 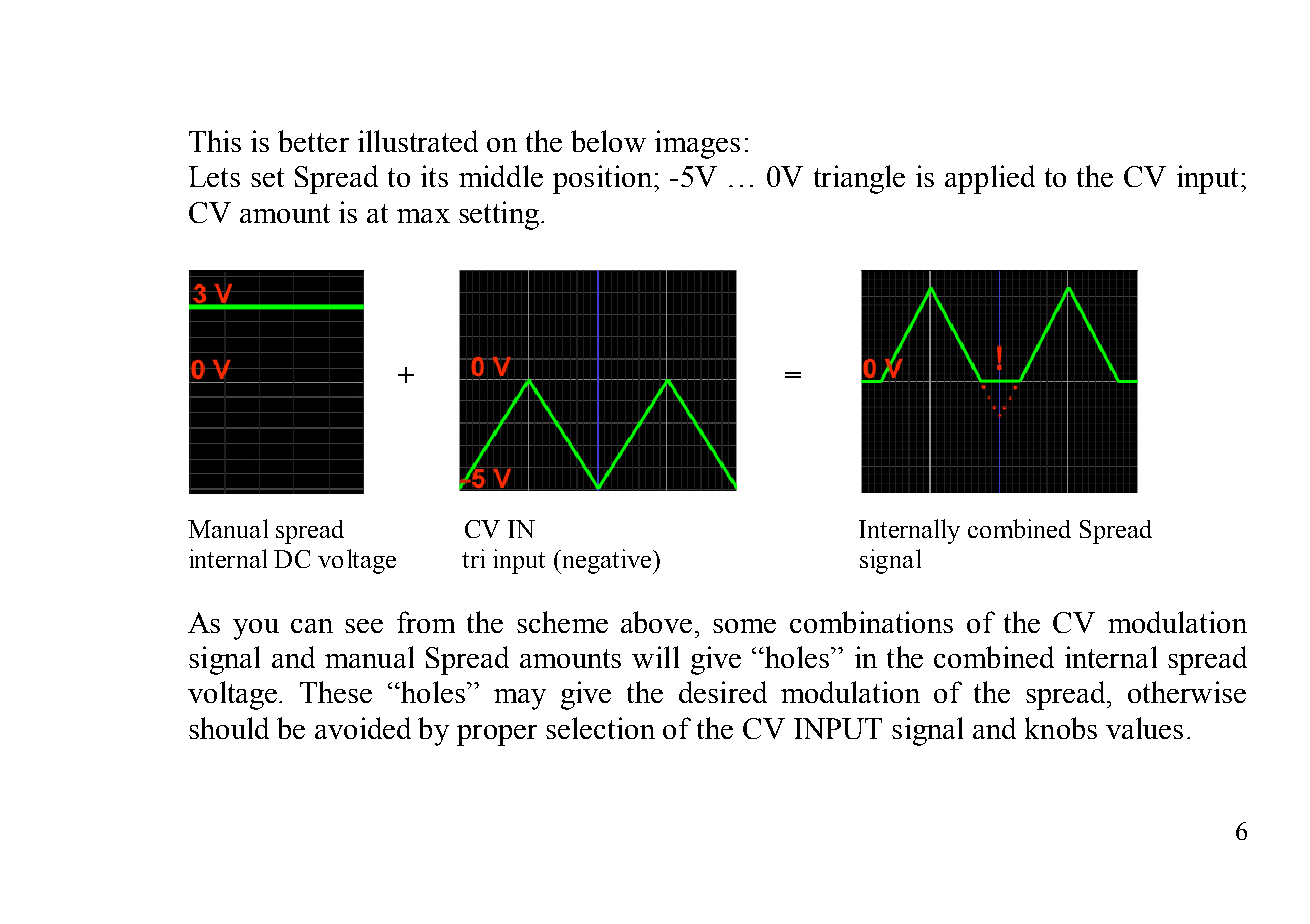 What do you see at coordinates (859, 179) in the page?
I see `triangle` at bounding box center [859, 179].
